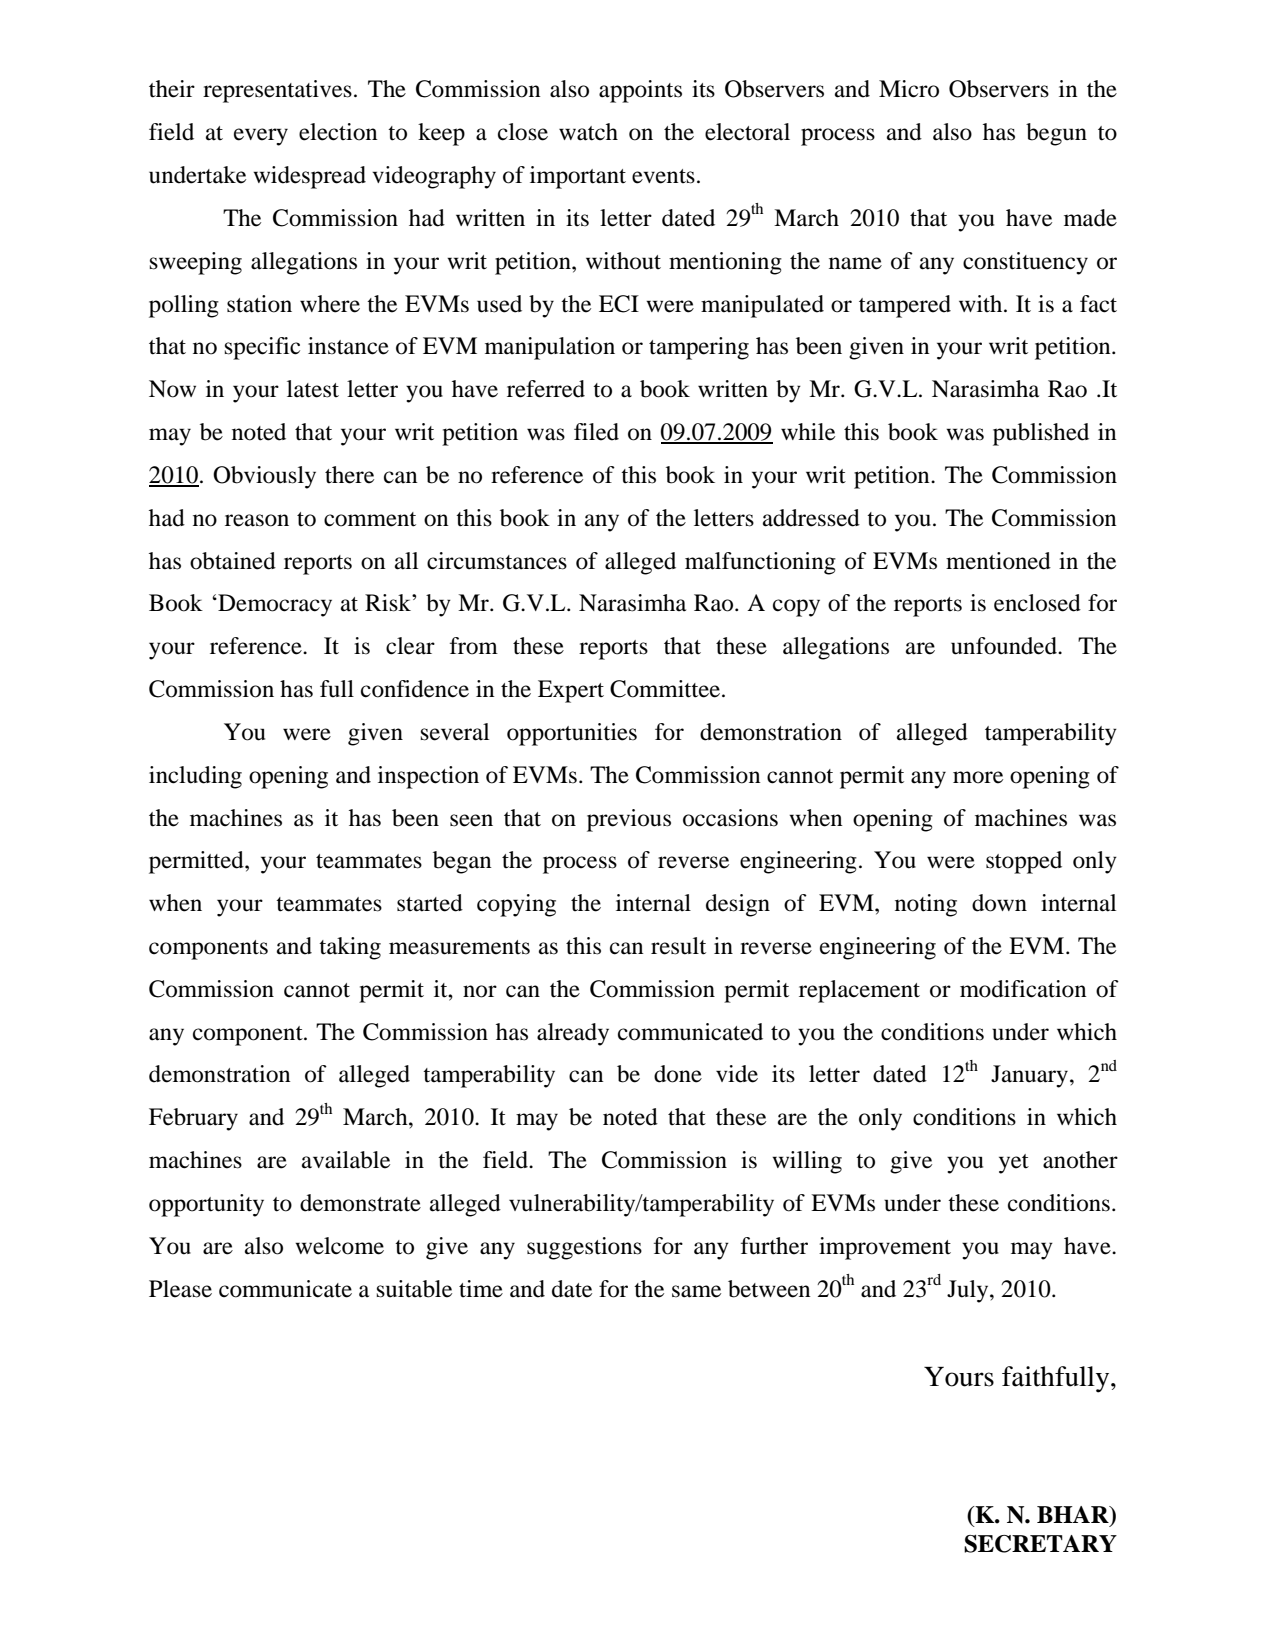  Describe the element at coordinates (629, 820) in the screenshot. I see `previous` at that location.
